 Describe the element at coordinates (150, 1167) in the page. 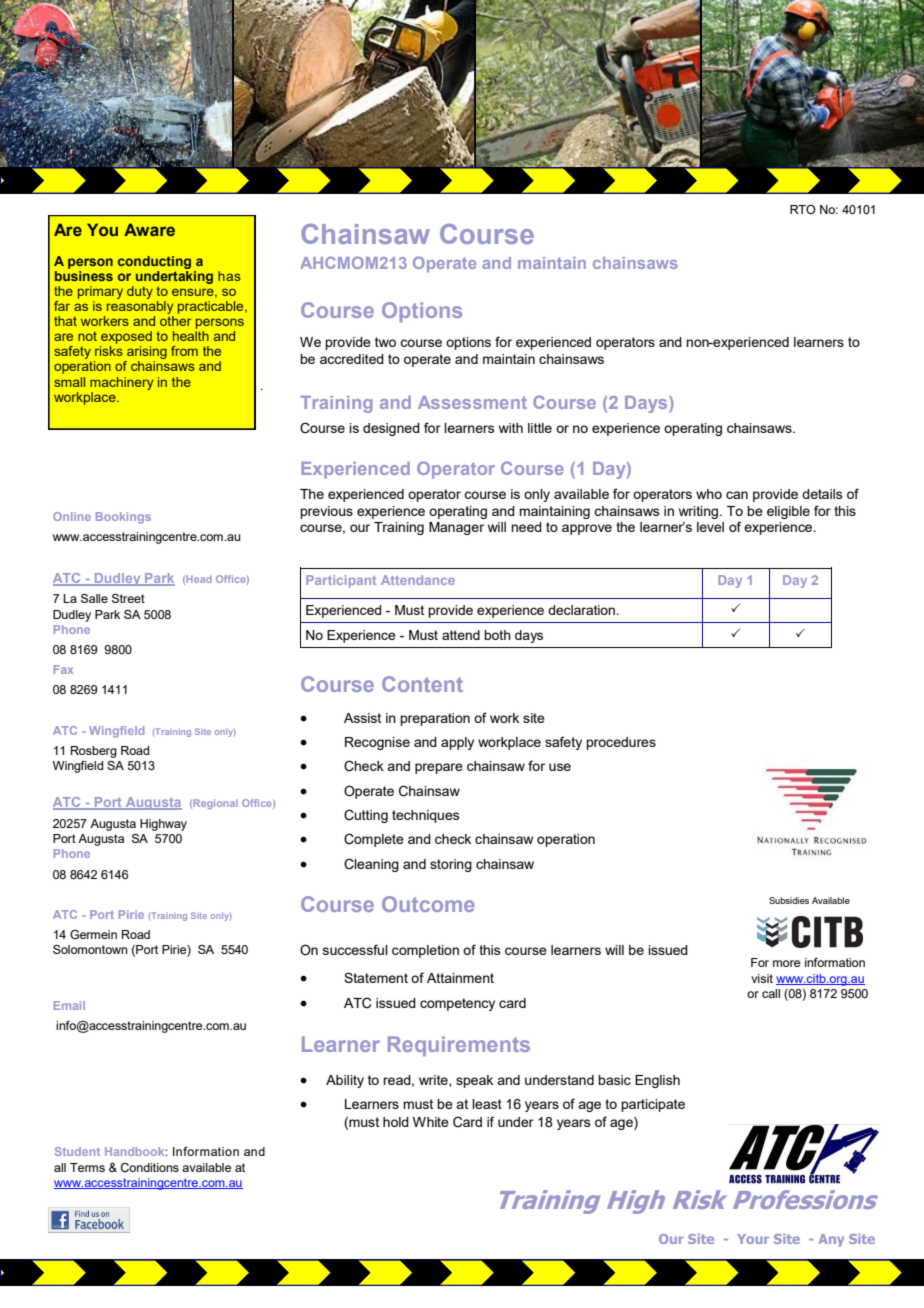

I see `Conditions` at that location.
